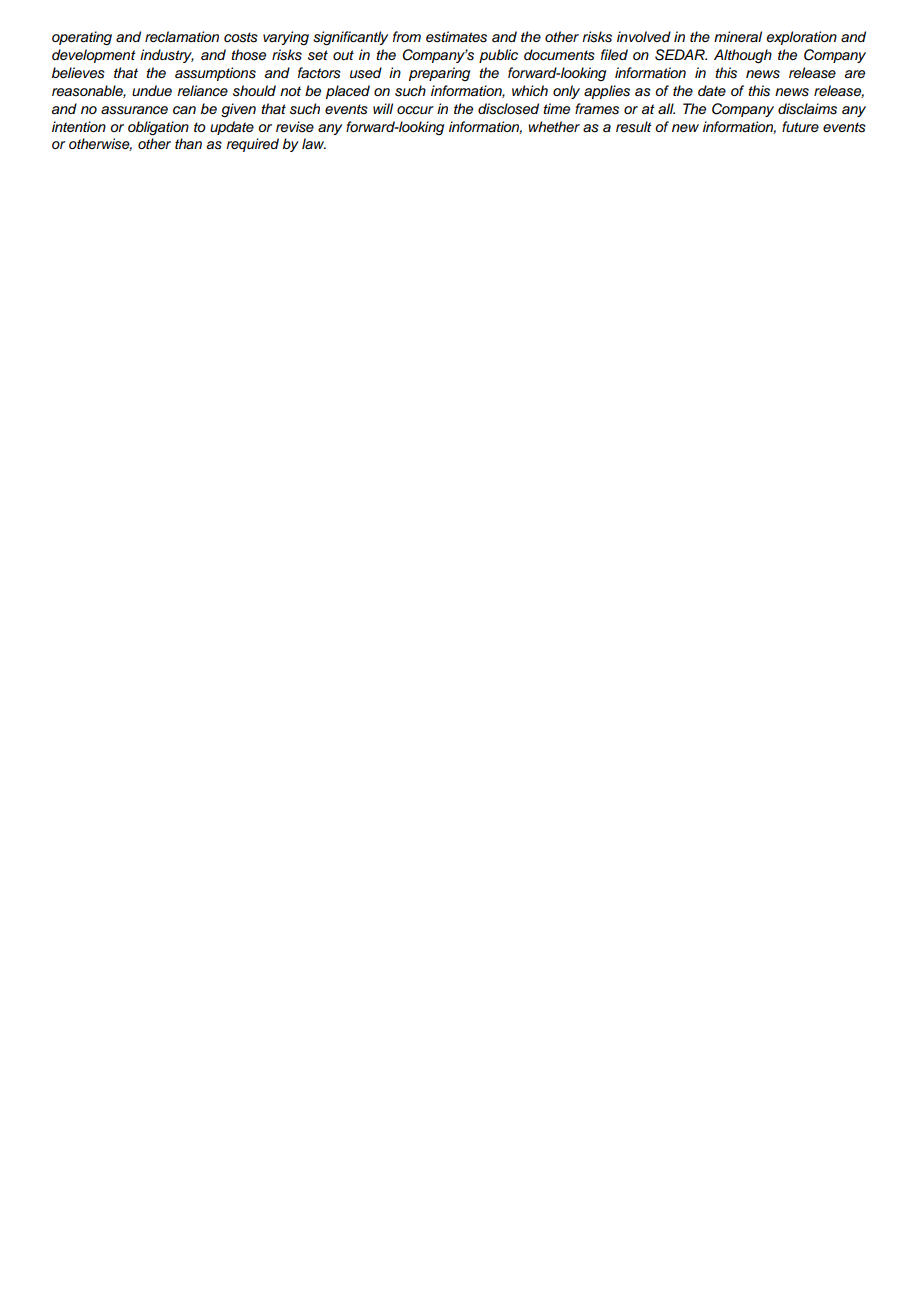 The height and width of the screenshot is (1308, 924). What do you see at coordinates (134, 110) in the screenshot?
I see `assurance` at bounding box center [134, 110].
